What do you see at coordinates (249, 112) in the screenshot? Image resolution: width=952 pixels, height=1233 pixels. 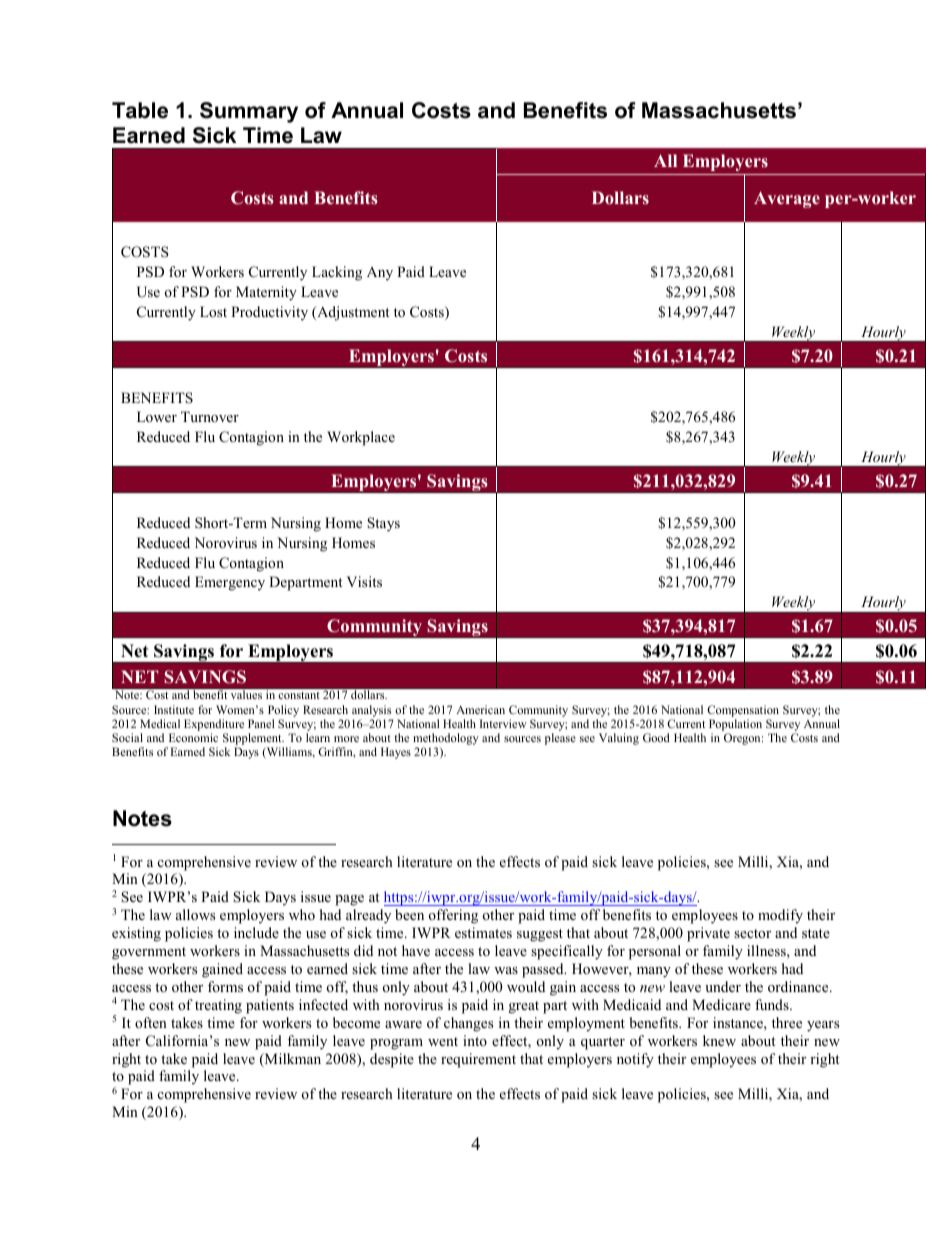 I see `Summary` at bounding box center [249, 112].
